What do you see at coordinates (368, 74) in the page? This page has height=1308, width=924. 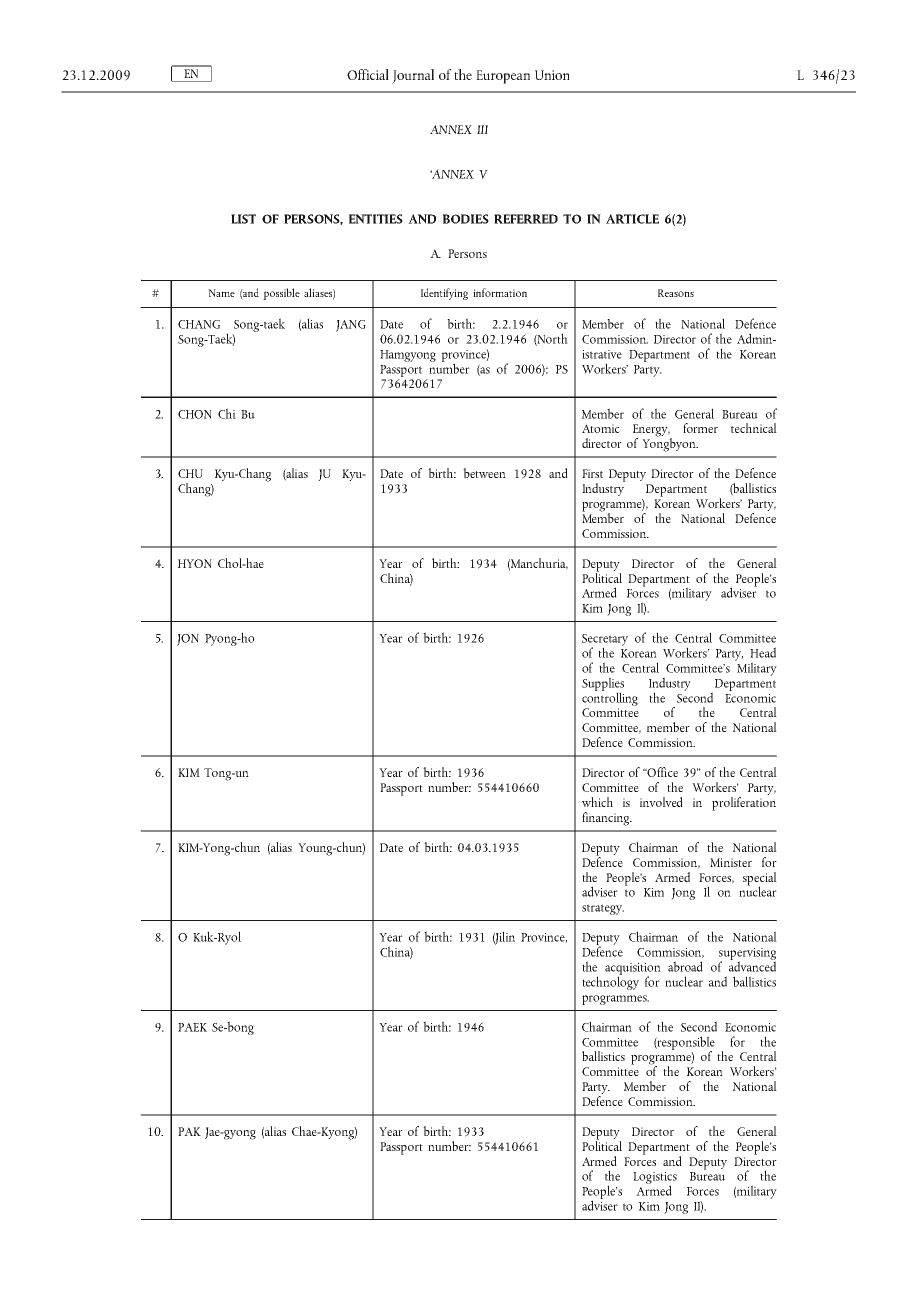 I see `Official` at bounding box center [368, 74].
